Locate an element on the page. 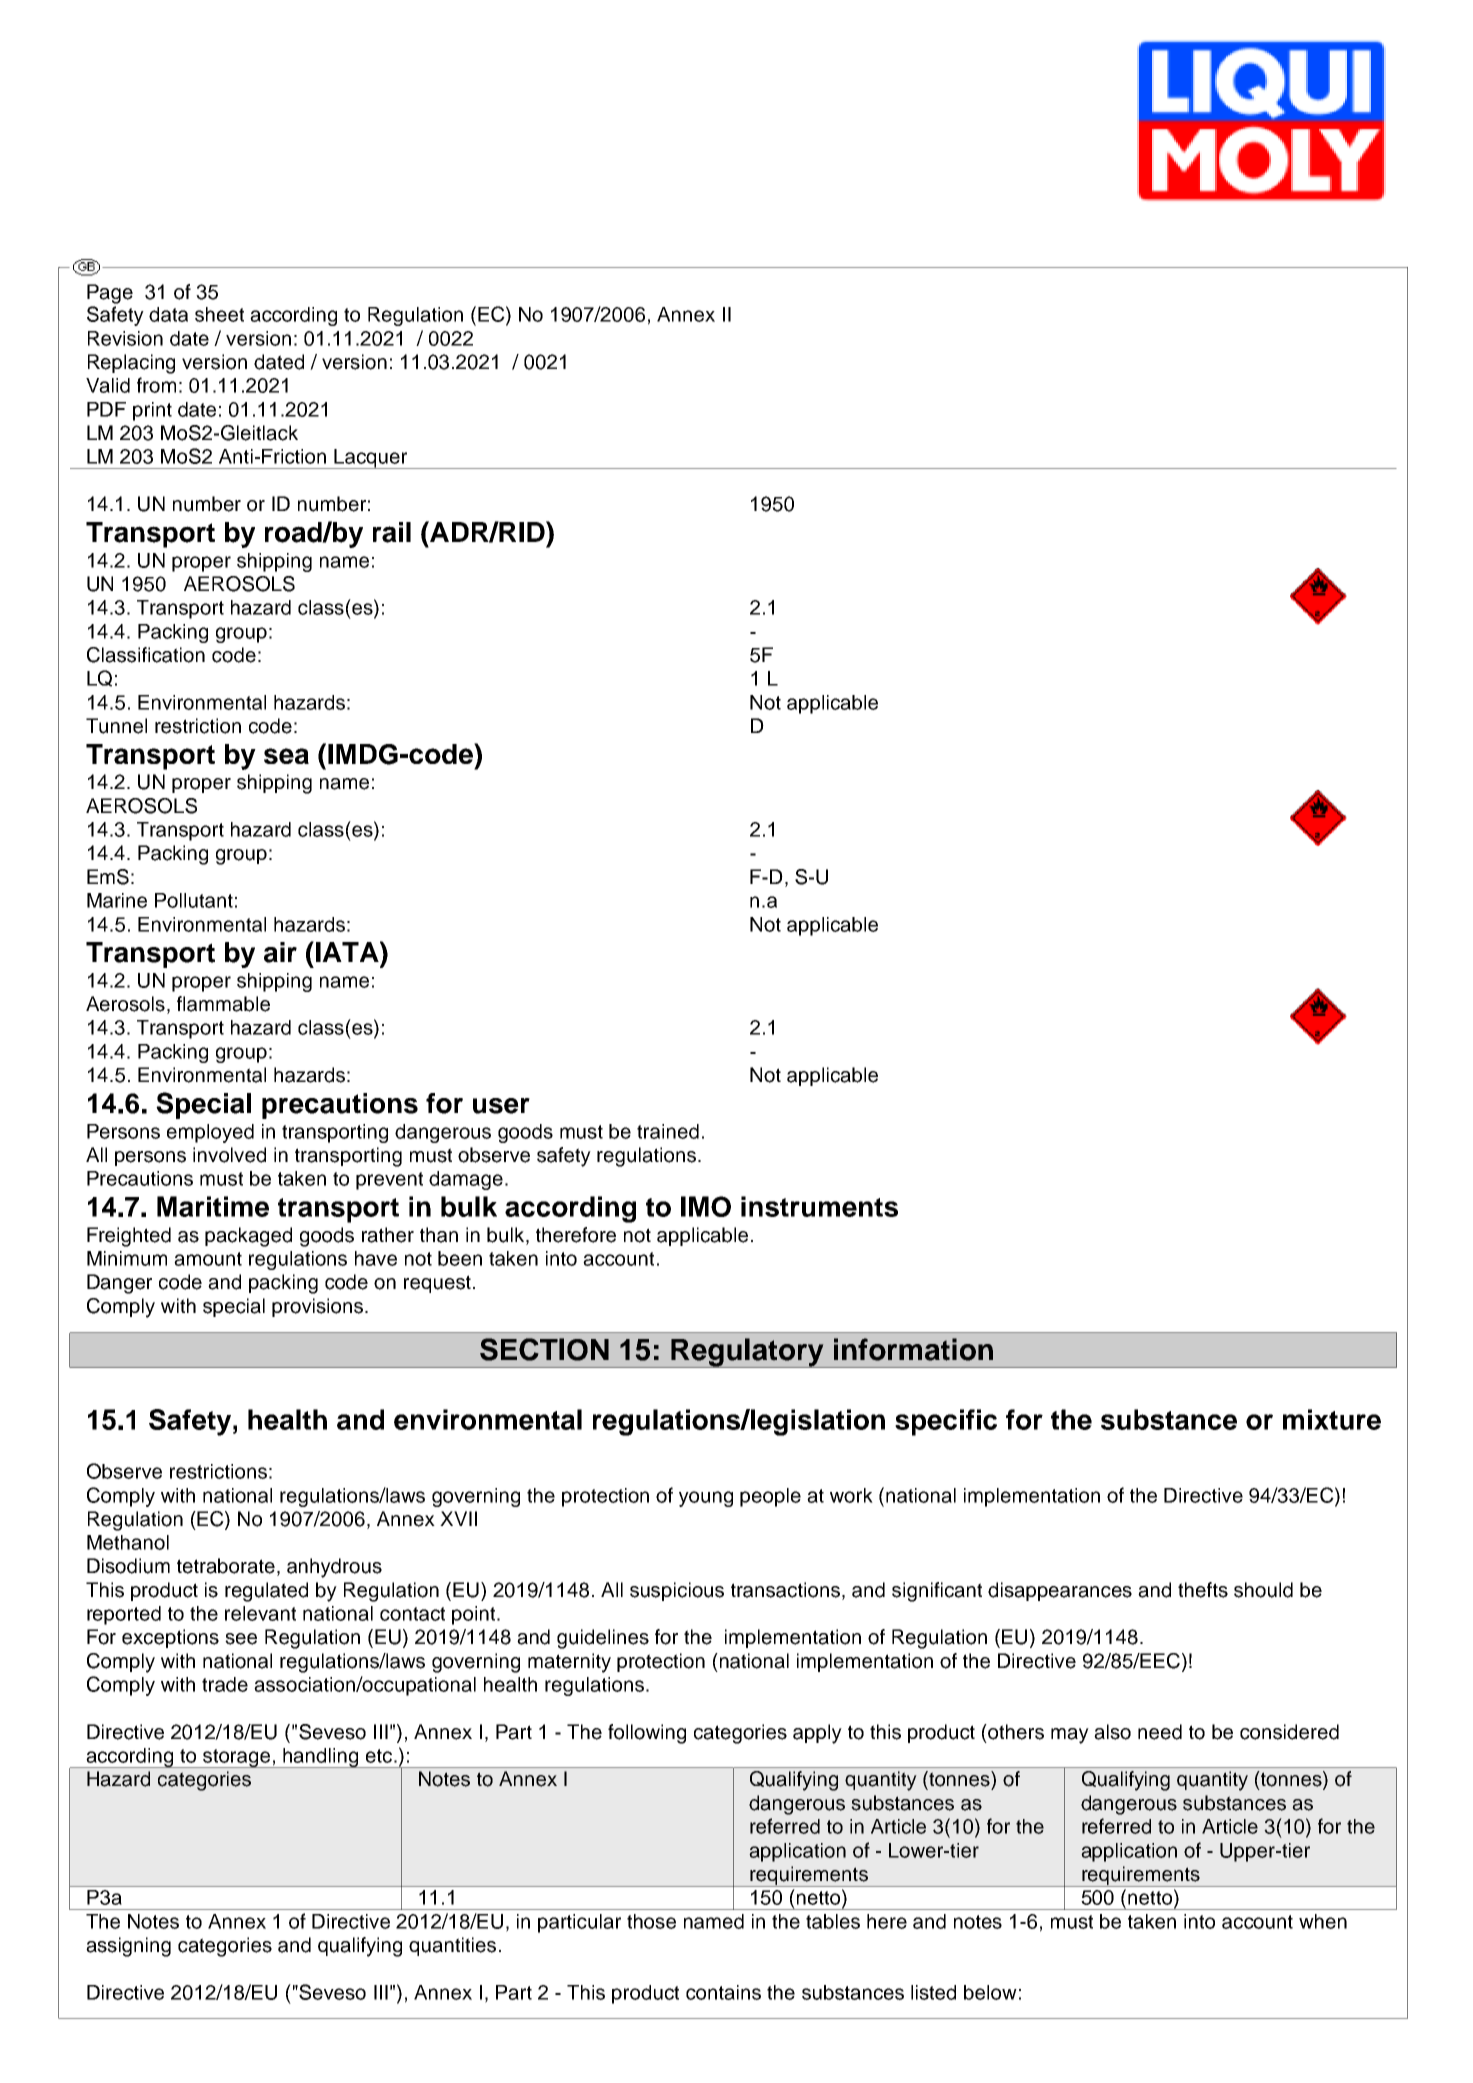 The height and width of the document is (2083, 1473). sheet is located at coordinates (219, 314).
